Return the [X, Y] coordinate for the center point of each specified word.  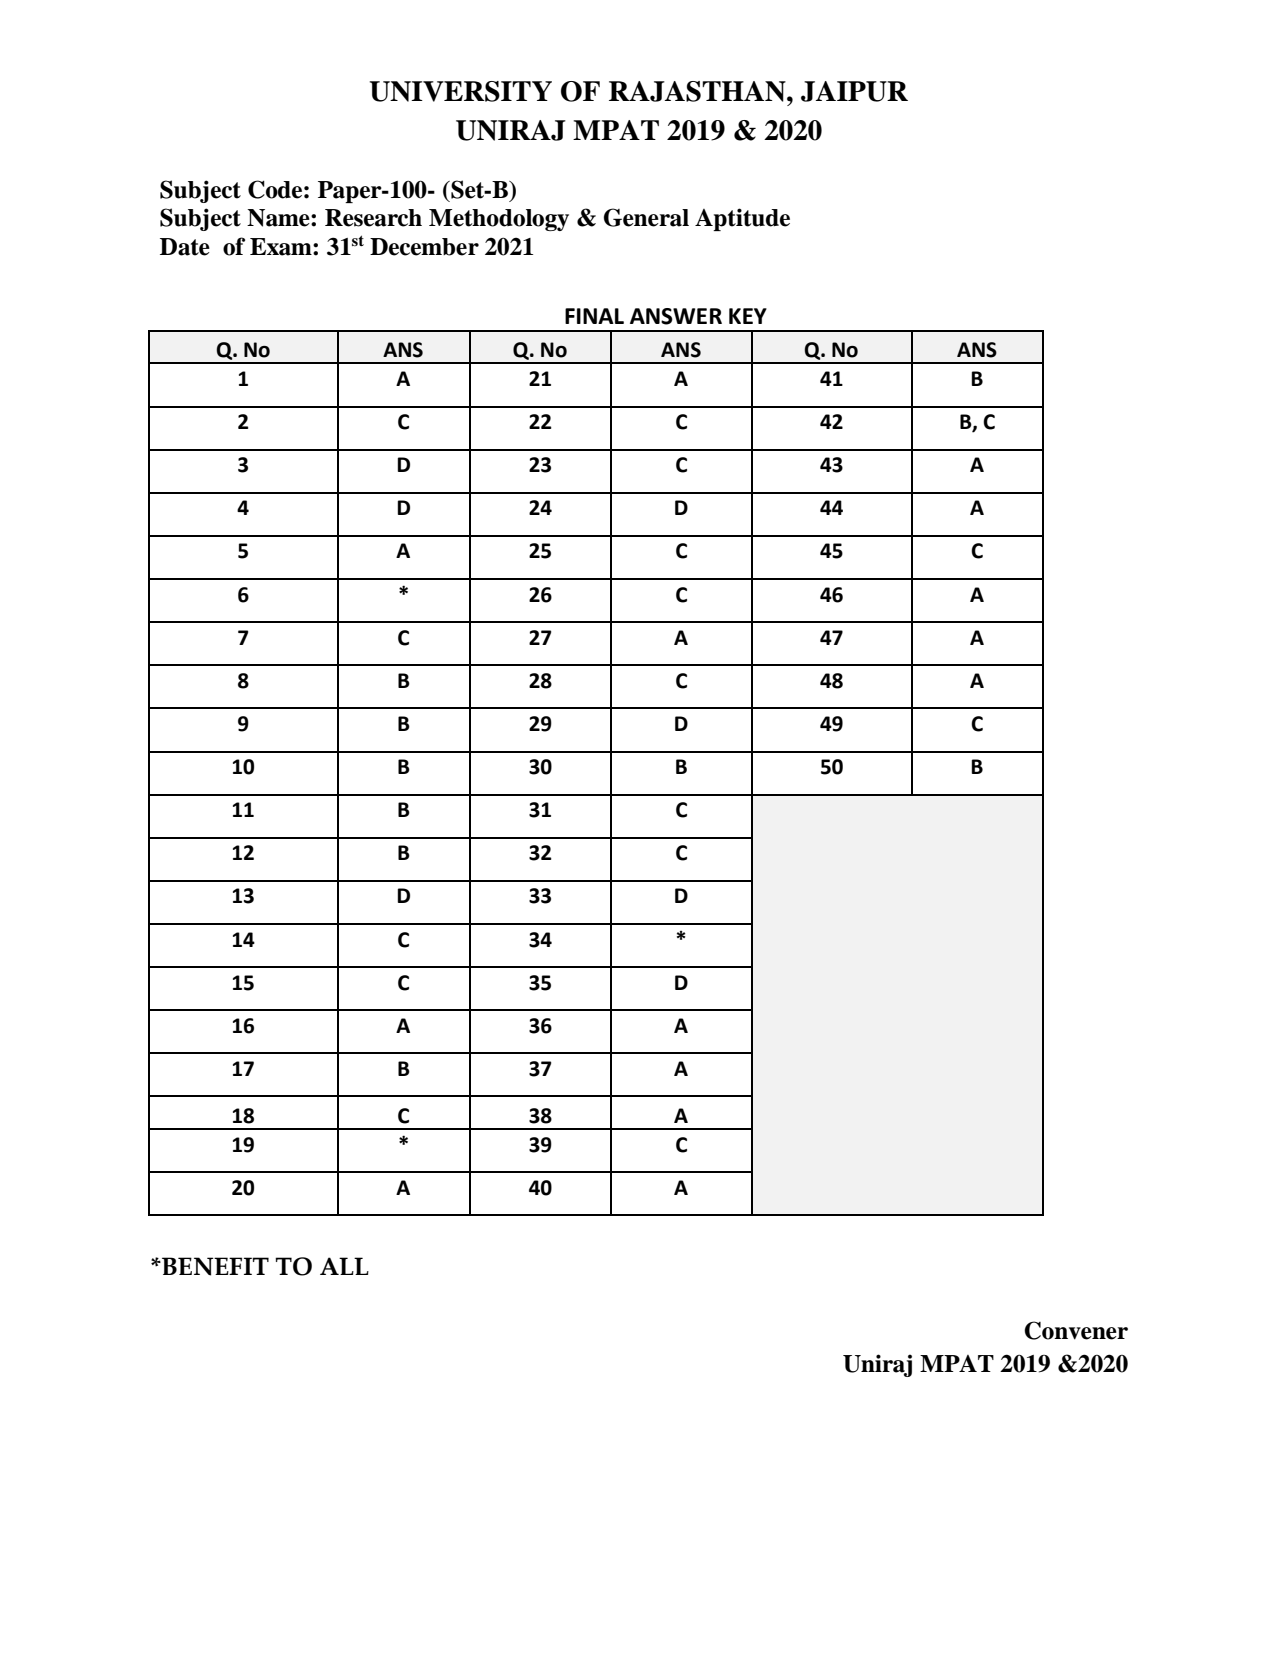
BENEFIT [214, 1266]
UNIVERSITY [461, 91]
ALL [344, 1266]
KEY [748, 316]
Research [373, 218]
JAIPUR [854, 91]
